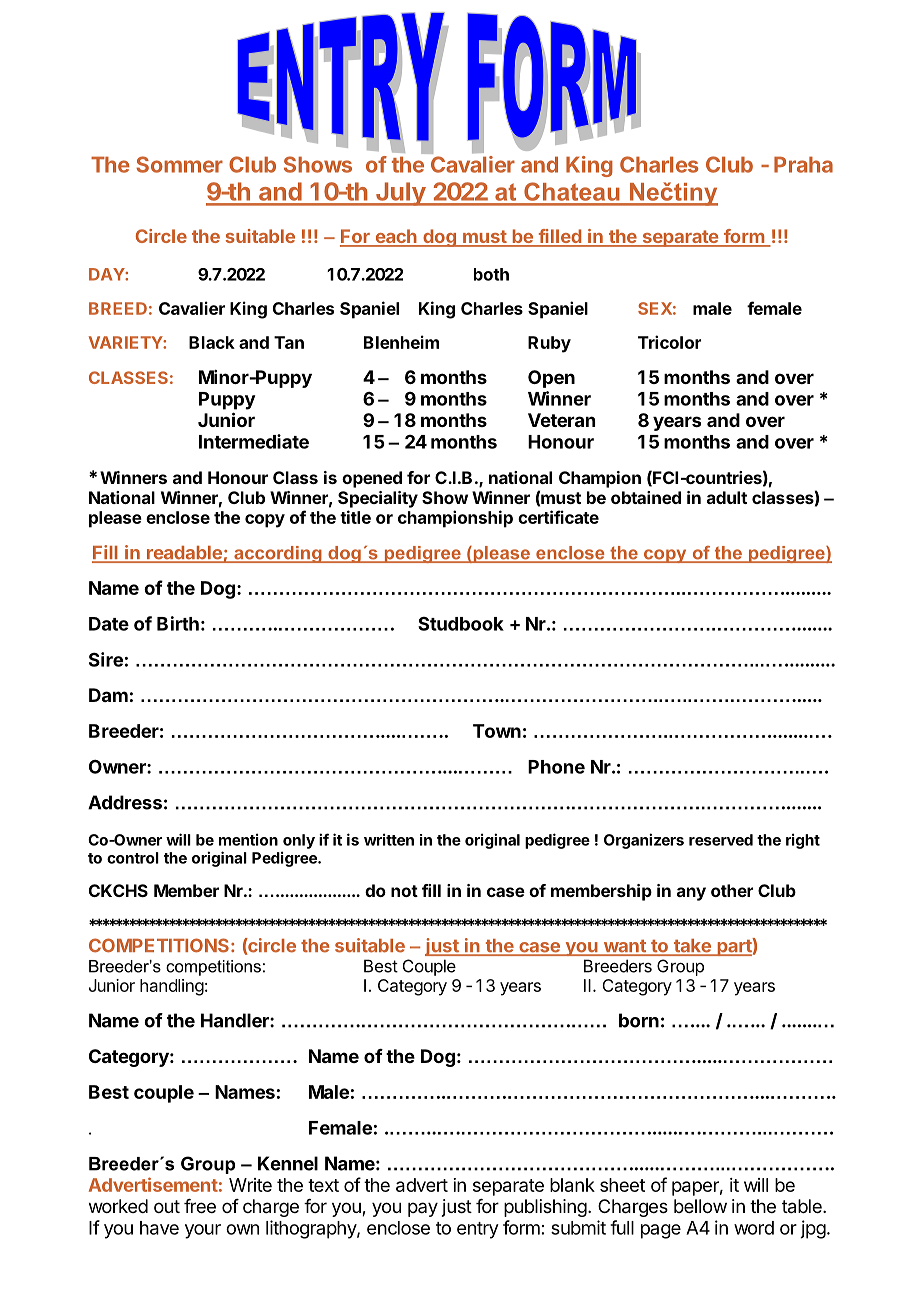 This screenshot has height=1308, width=924. Describe the element at coordinates (423, 1209) in the screenshot. I see `pay` at that location.
